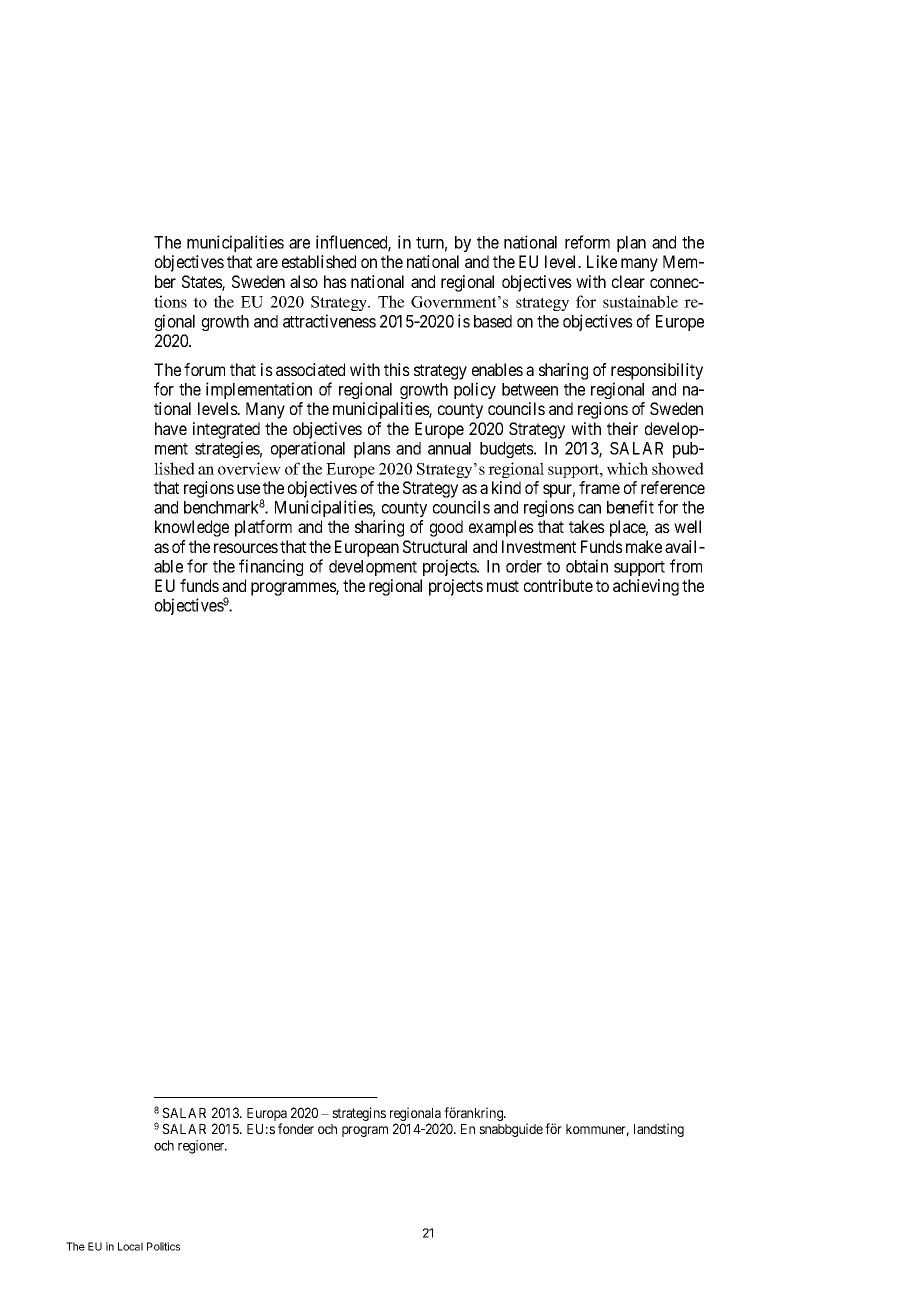 The height and width of the screenshot is (1308, 924). Describe the element at coordinates (192, 528) in the screenshot. I see `knowledge` at that location.
